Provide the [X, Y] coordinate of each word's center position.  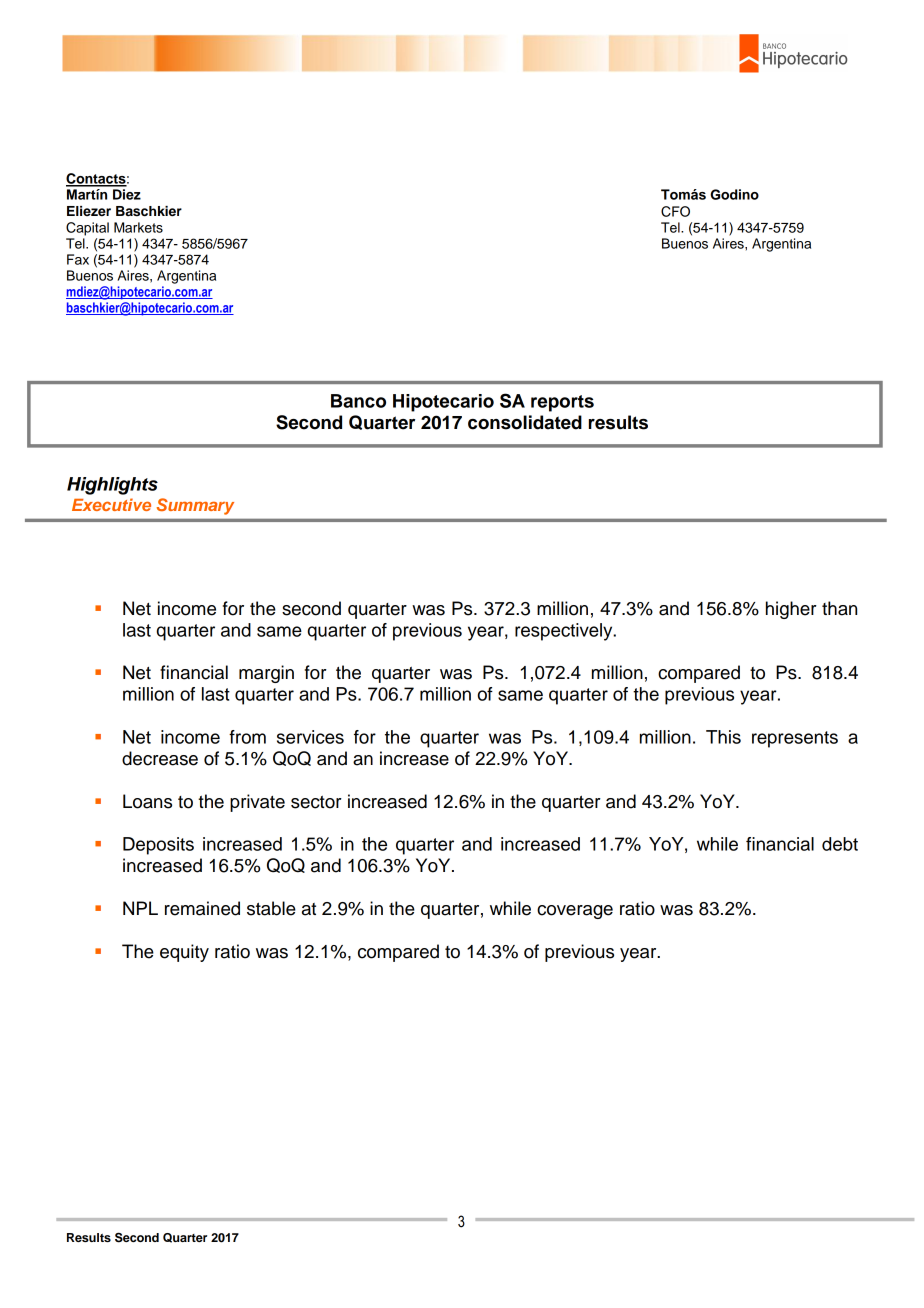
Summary [195, 506]
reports [562, 403]
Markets [138, 227]
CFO [675, 211]
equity [184, 953]
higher [791, 610]
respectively [565, 632]
